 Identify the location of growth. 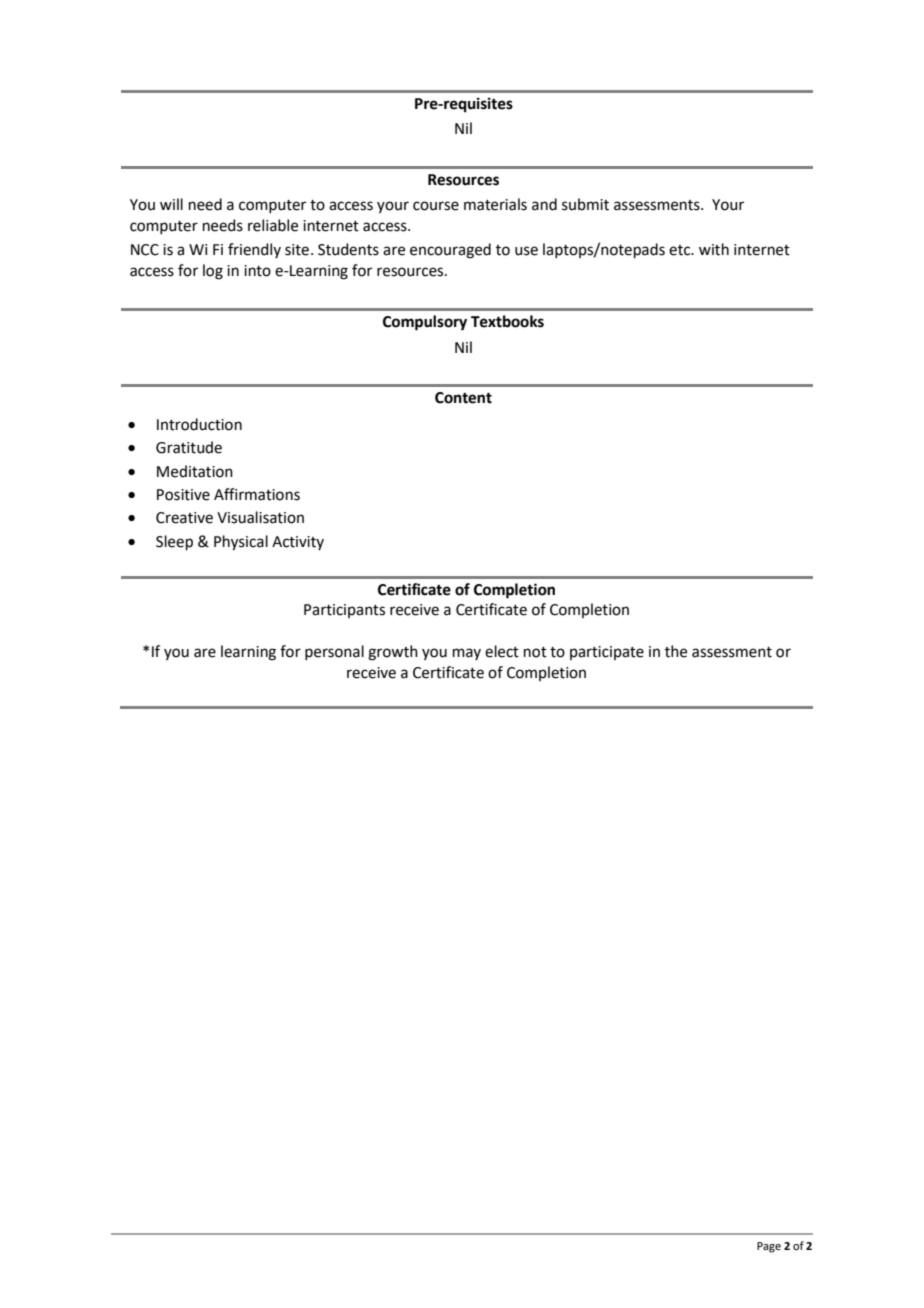
(393, 653).
